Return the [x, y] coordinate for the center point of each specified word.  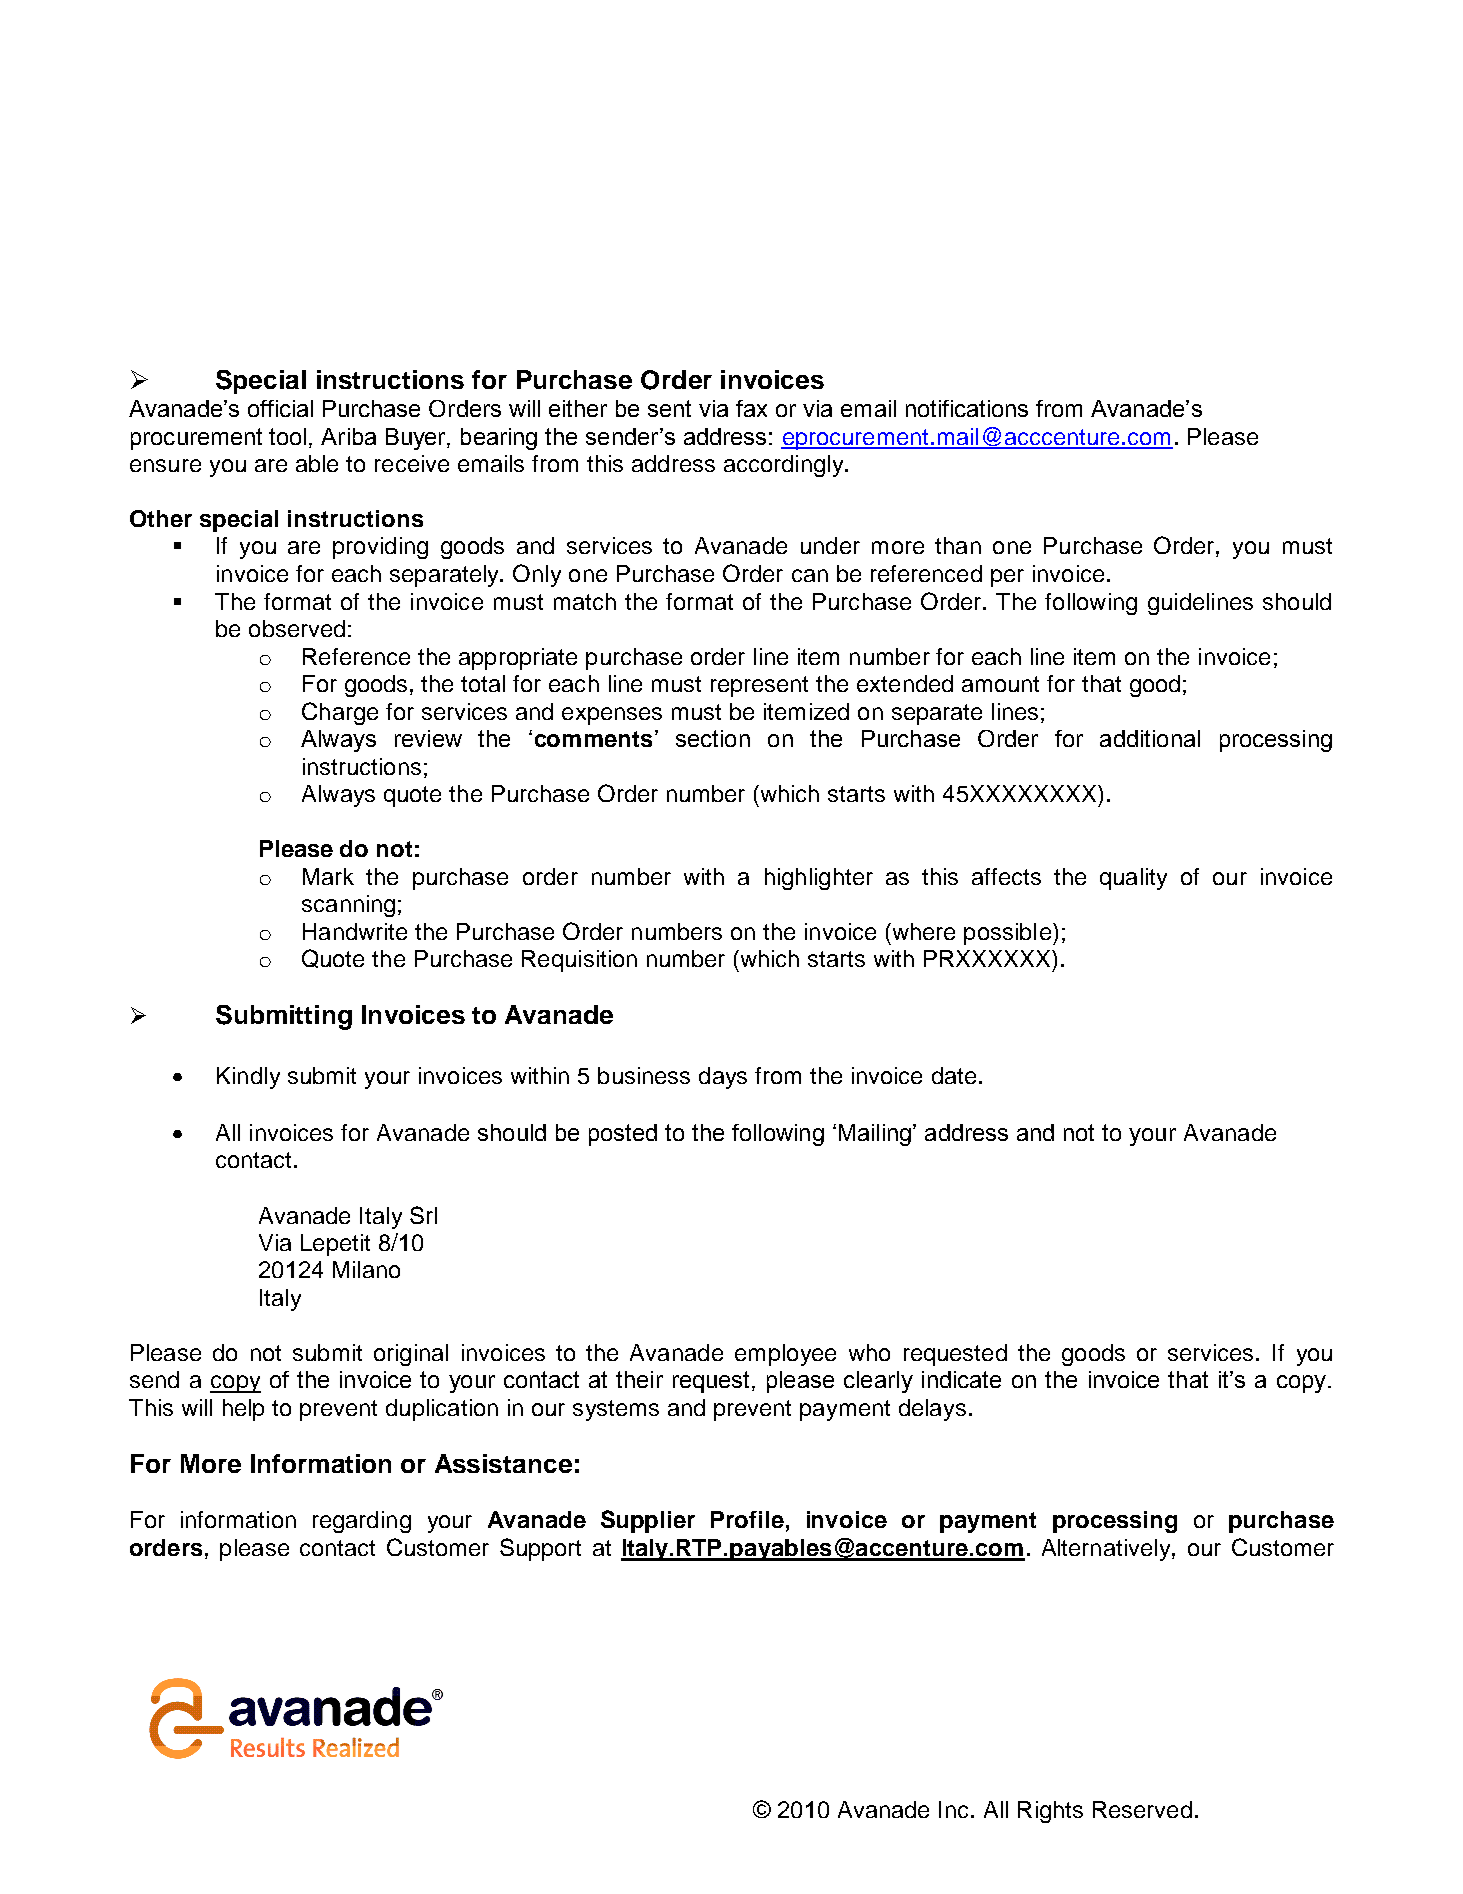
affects [1006, 876]
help [243, 1410]
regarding [362, 1522]
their [639, 1379]
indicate [961, 1379]
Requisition [579, 961]
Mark [328, 876]
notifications [967, 408]
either [578, 408]
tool [287, 436]
